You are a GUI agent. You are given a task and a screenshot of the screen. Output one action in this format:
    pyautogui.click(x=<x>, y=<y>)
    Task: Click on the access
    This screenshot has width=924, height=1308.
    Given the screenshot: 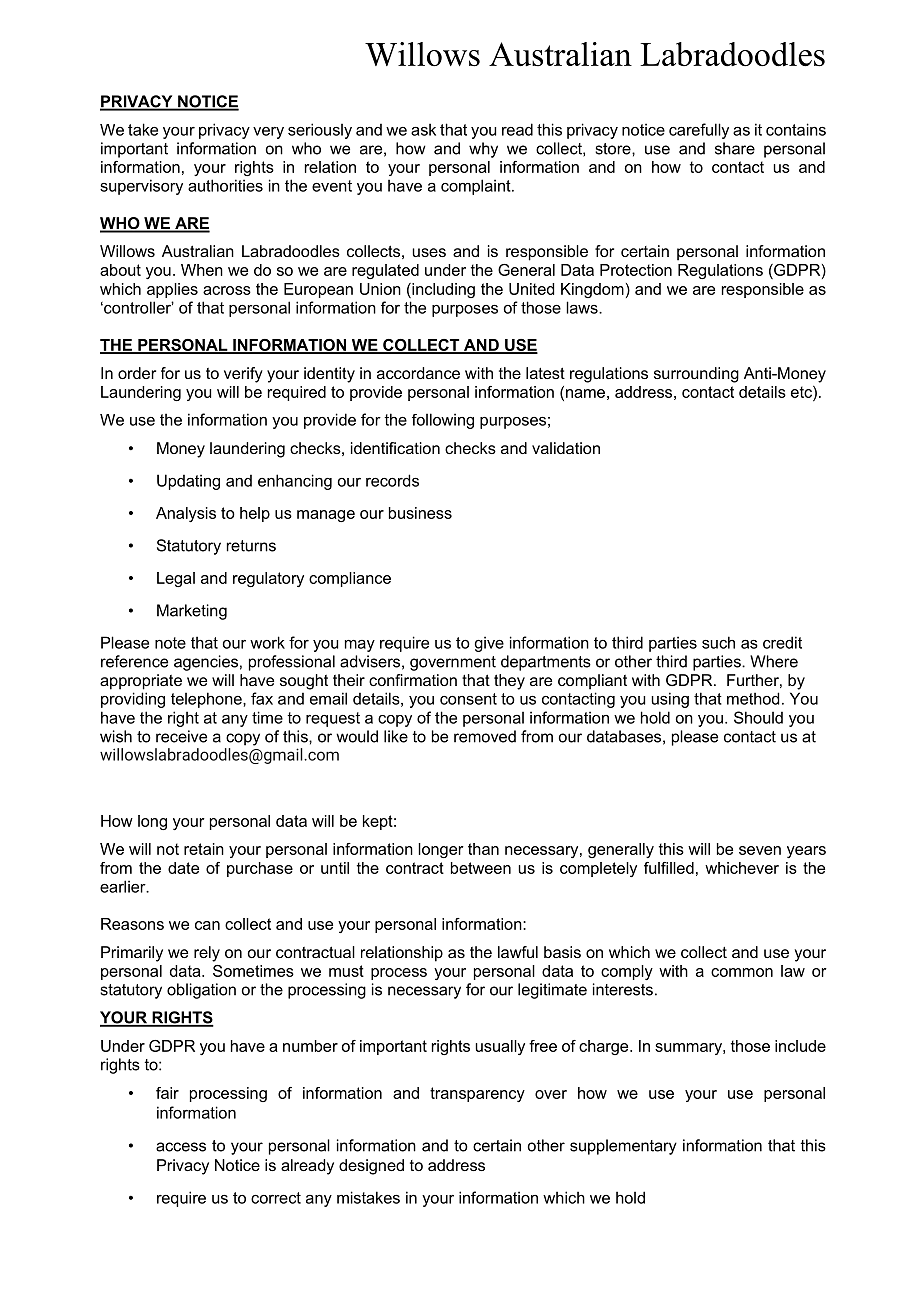 What is the action you would take?
    pyautogui.click(x=181, y=1147)
